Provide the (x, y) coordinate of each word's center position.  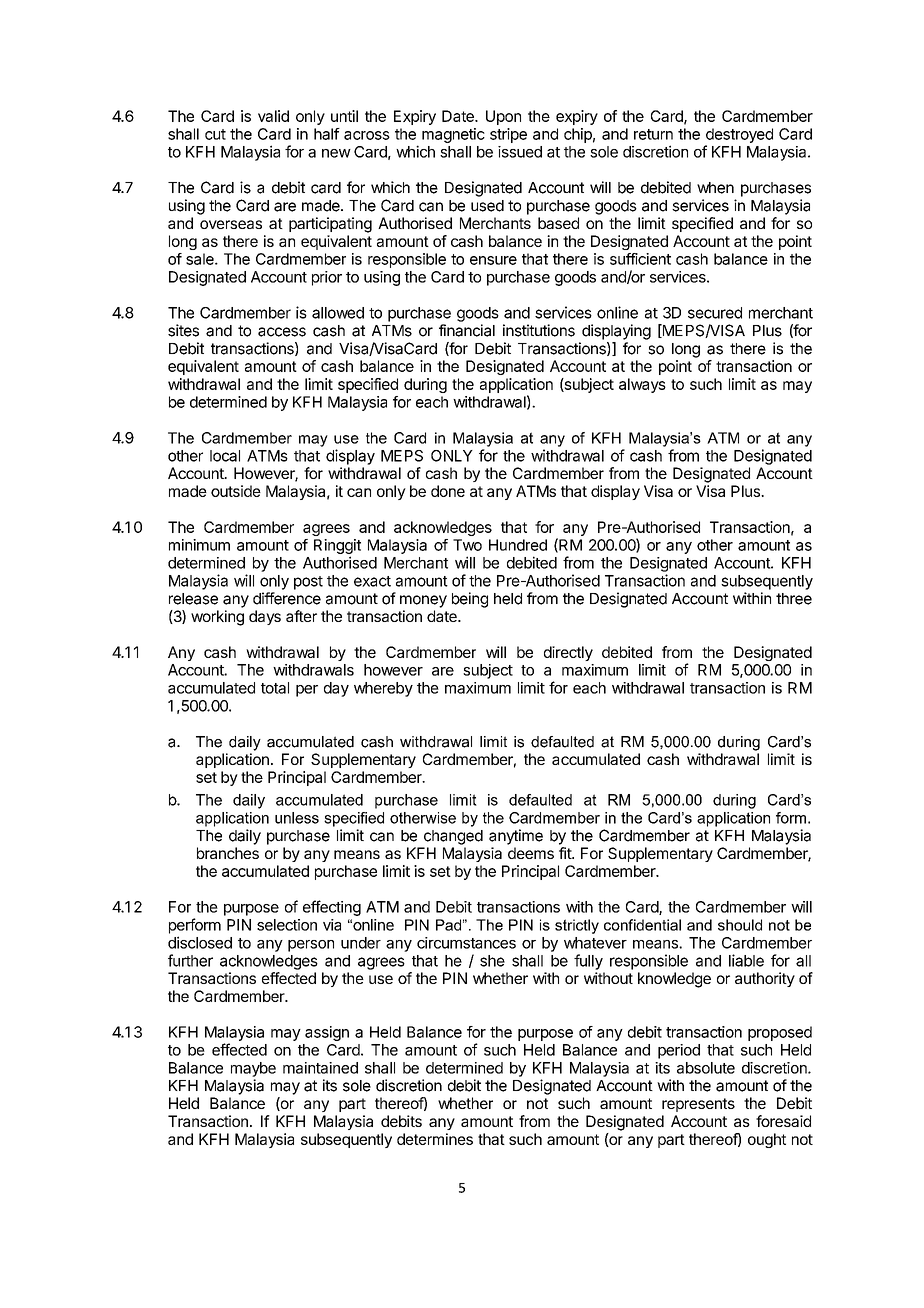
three (794, 599)
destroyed (739, 135)
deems (531, 853)
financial (467, 330)
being (470, 600)
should (740, 925)
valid (273, 116)
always (642, 385)
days (265, 617)
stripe (508, 135)
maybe (253, 1069)
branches (228, 853)
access (282, 332)
